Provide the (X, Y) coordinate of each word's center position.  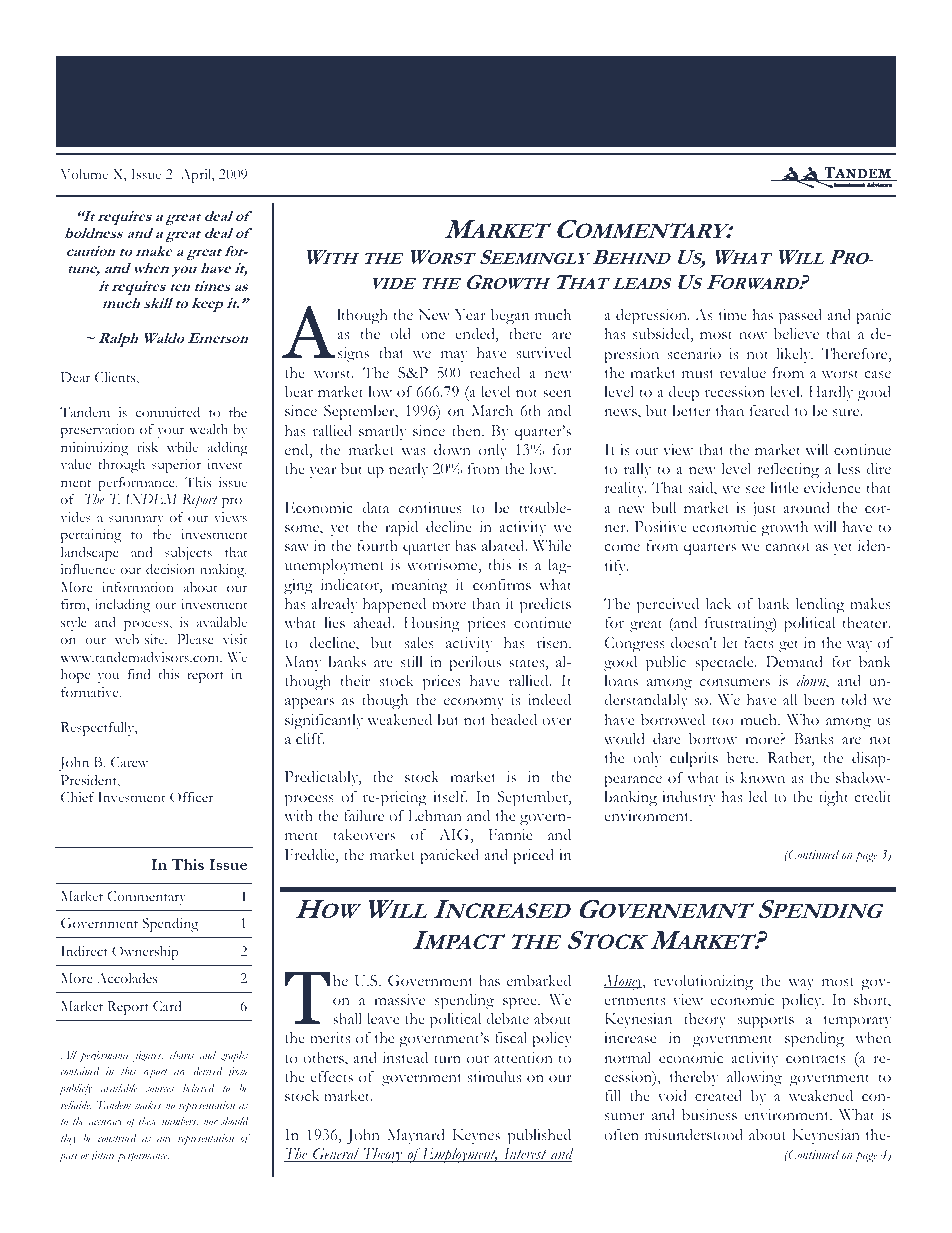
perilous (475, 664)
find (139, 674)
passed (800, 317)
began (510, 317)
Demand (794, 661)
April (197, 176)
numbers (180, 1122)
